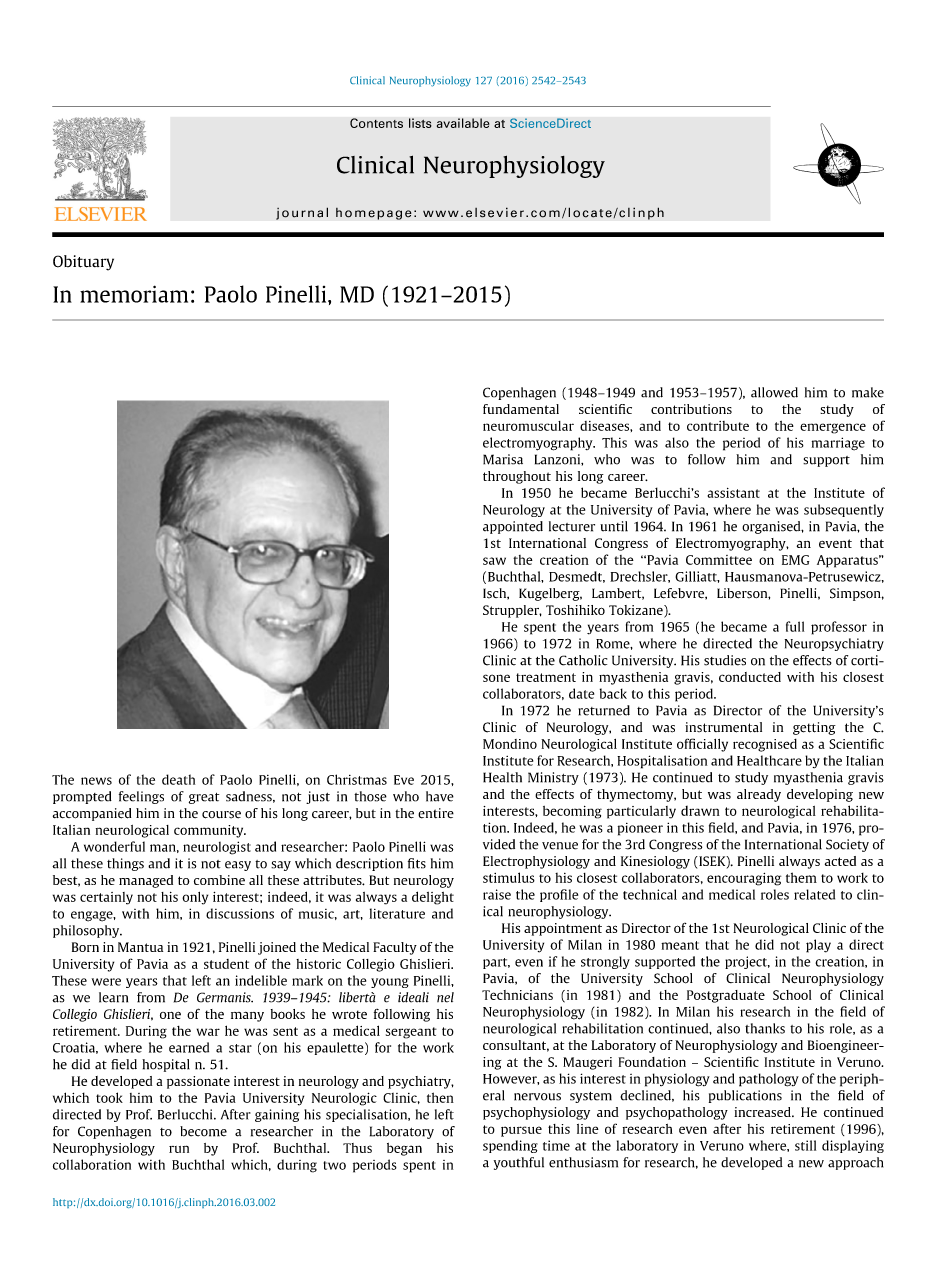 The height and width of the screenshot is (1270, 952). Describe the element at coordinates (513, 527) in the screenshot. I see `appointed` at that location.
